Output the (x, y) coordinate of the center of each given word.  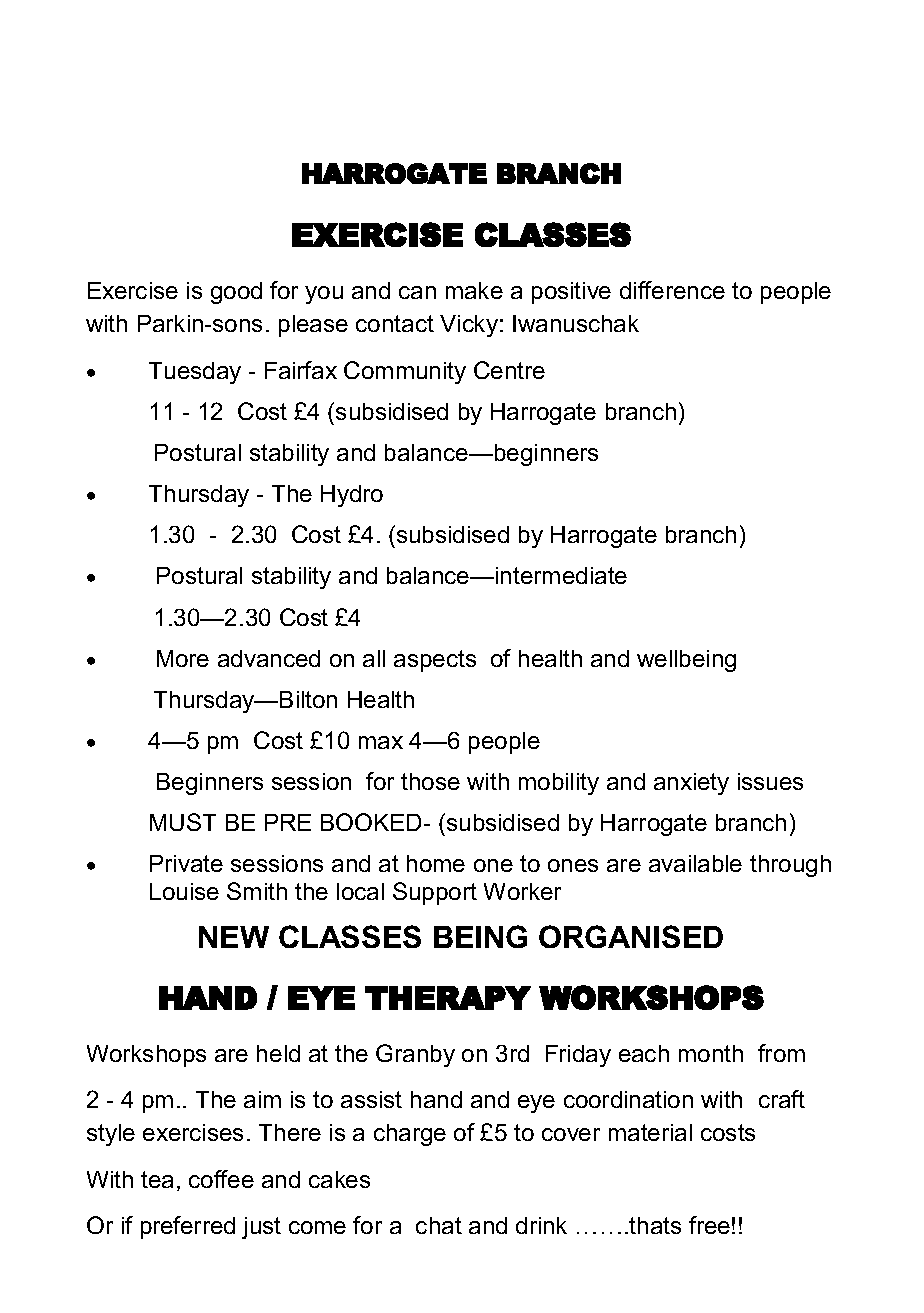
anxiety (691, 784)
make (474, 290)
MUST (183, 822)
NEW (234, 937)
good (236, 293)
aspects (435, 661)
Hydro (352, 496)
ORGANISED (631, 936)
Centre (509, 370)
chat (439, 1225)
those (430, 781)
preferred (188, 1227)
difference (672, 290)
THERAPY (448, 998)
